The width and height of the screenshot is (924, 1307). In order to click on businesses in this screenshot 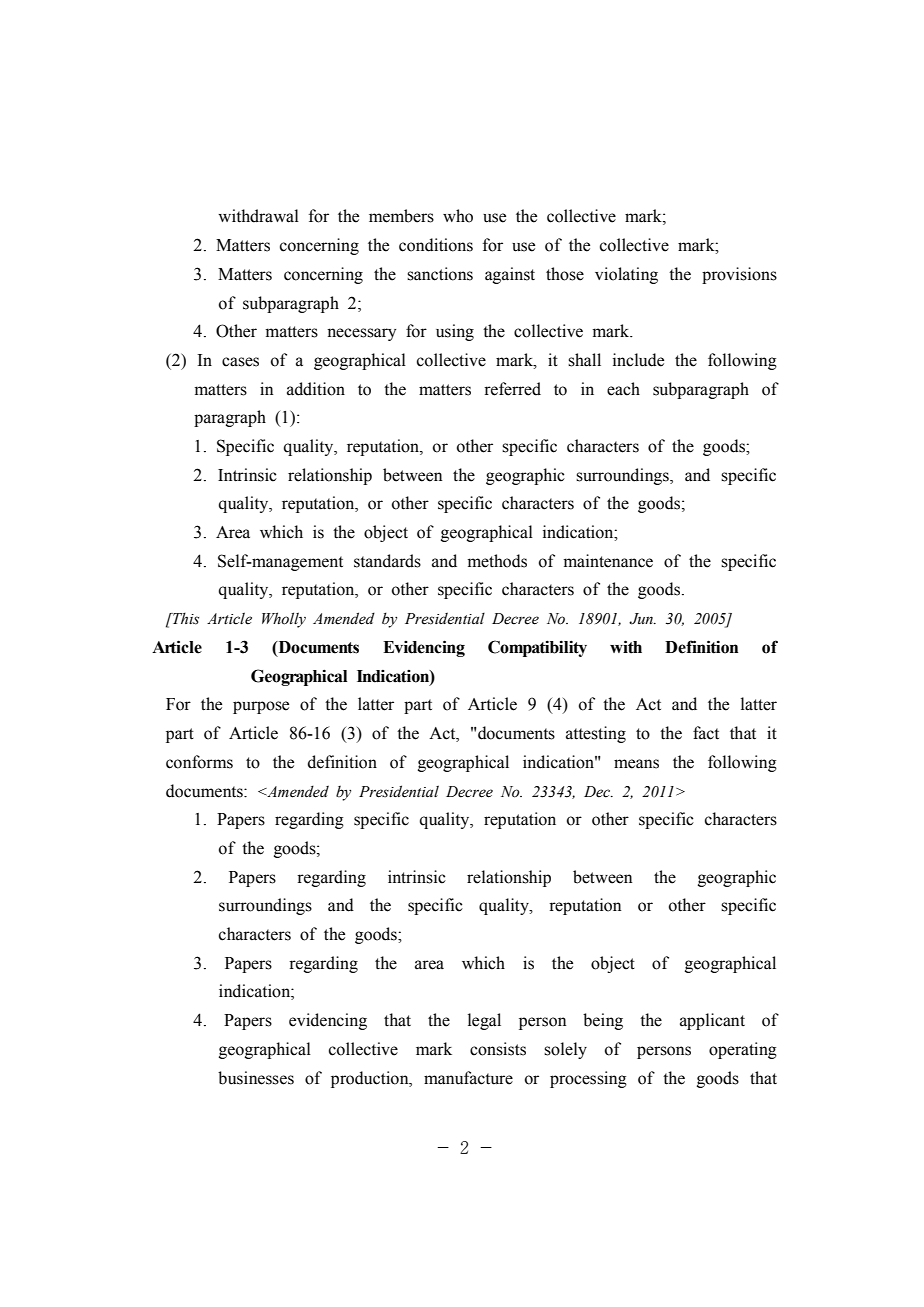, I will do `click(256, 1078)`.
